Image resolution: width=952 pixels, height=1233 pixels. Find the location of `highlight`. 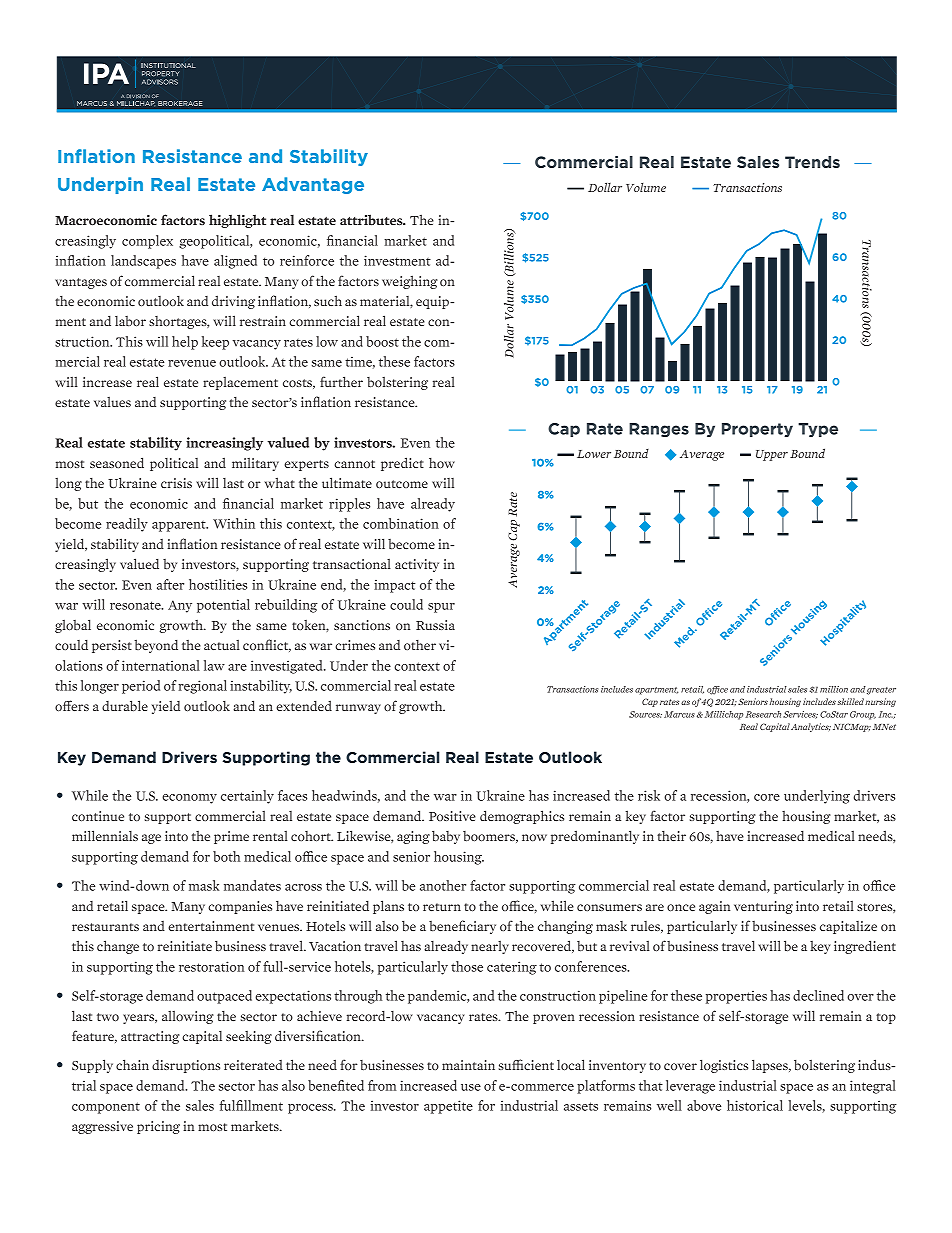

highlight is located at coordinates (237, 221).
